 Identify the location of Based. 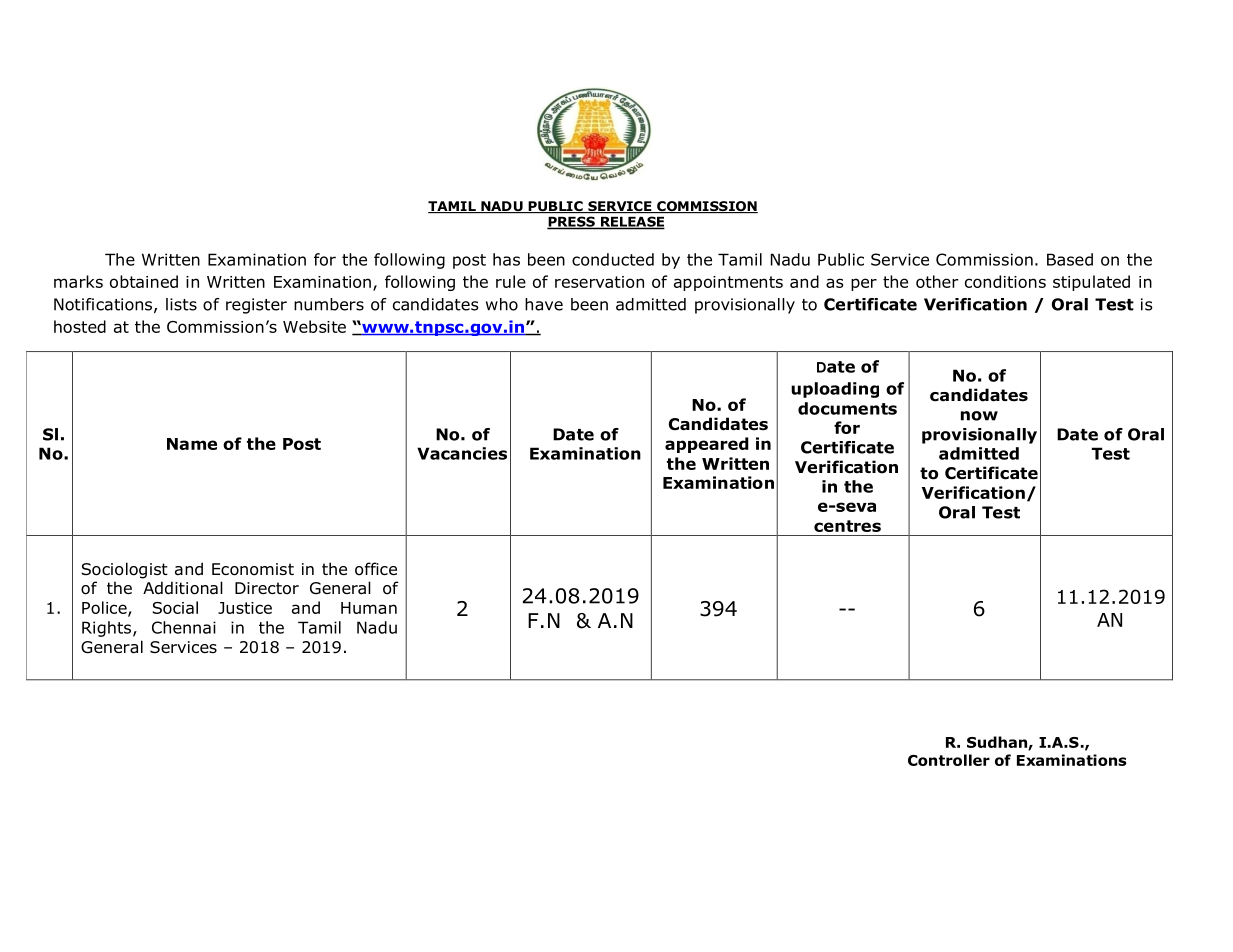
(1070, 259).
